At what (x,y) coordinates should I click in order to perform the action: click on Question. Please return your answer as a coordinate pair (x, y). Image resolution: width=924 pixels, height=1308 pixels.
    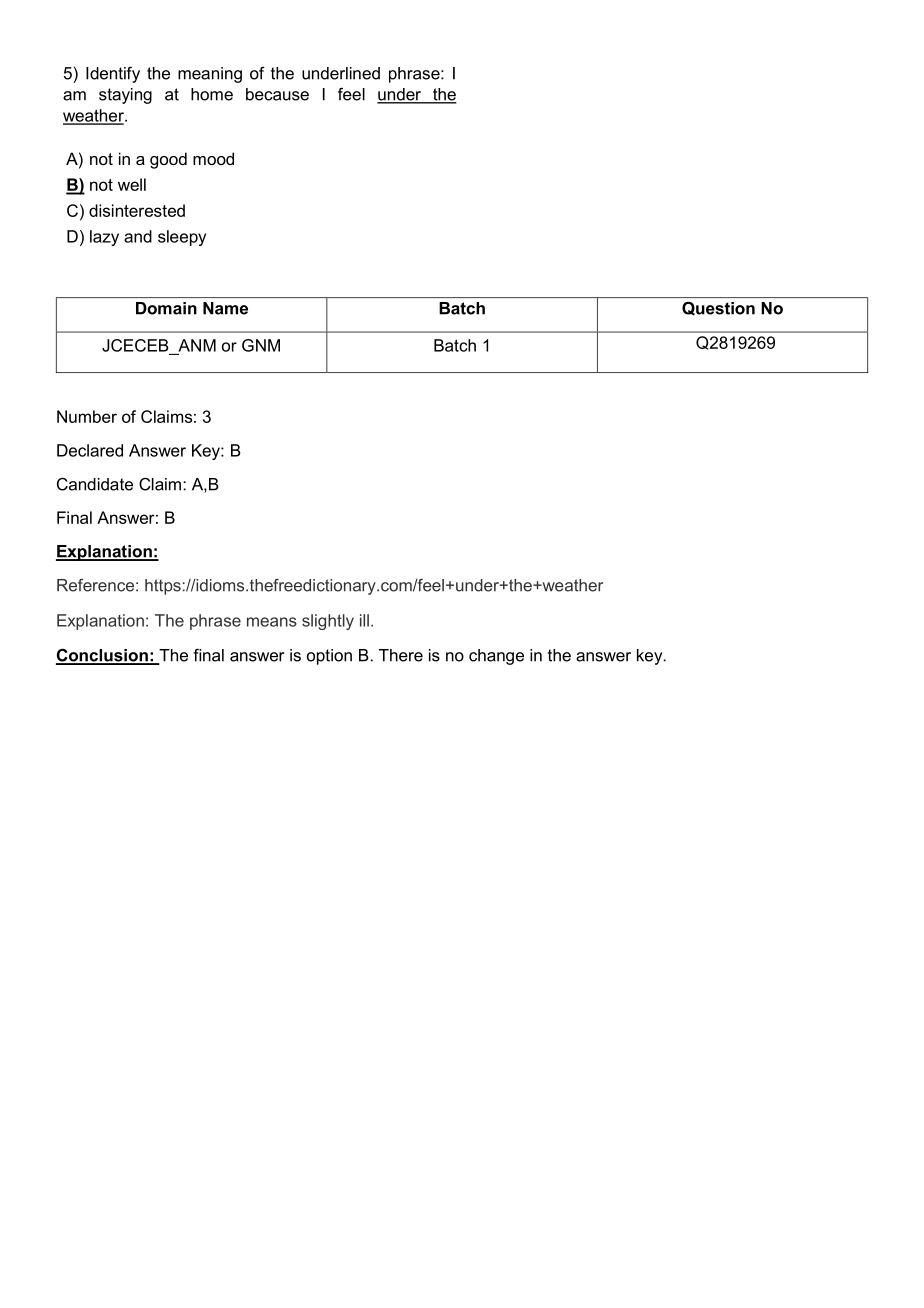
    Looking at the image, I should click on (718, 309).
